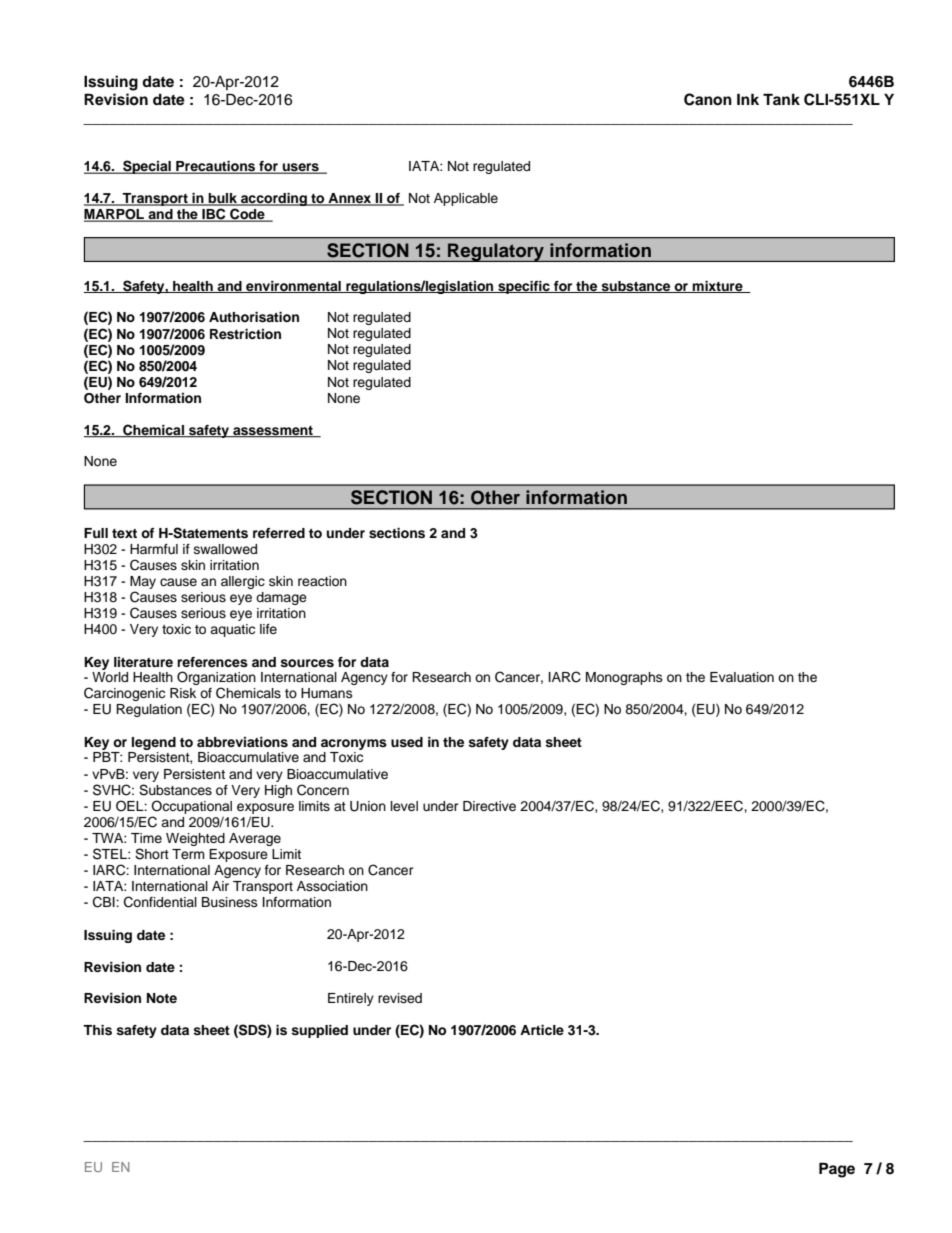 This screenshot has height=1233, width=952. Describe the element at coordinates (216, 167) in the screenshot. I see `Precautions` at that location.
